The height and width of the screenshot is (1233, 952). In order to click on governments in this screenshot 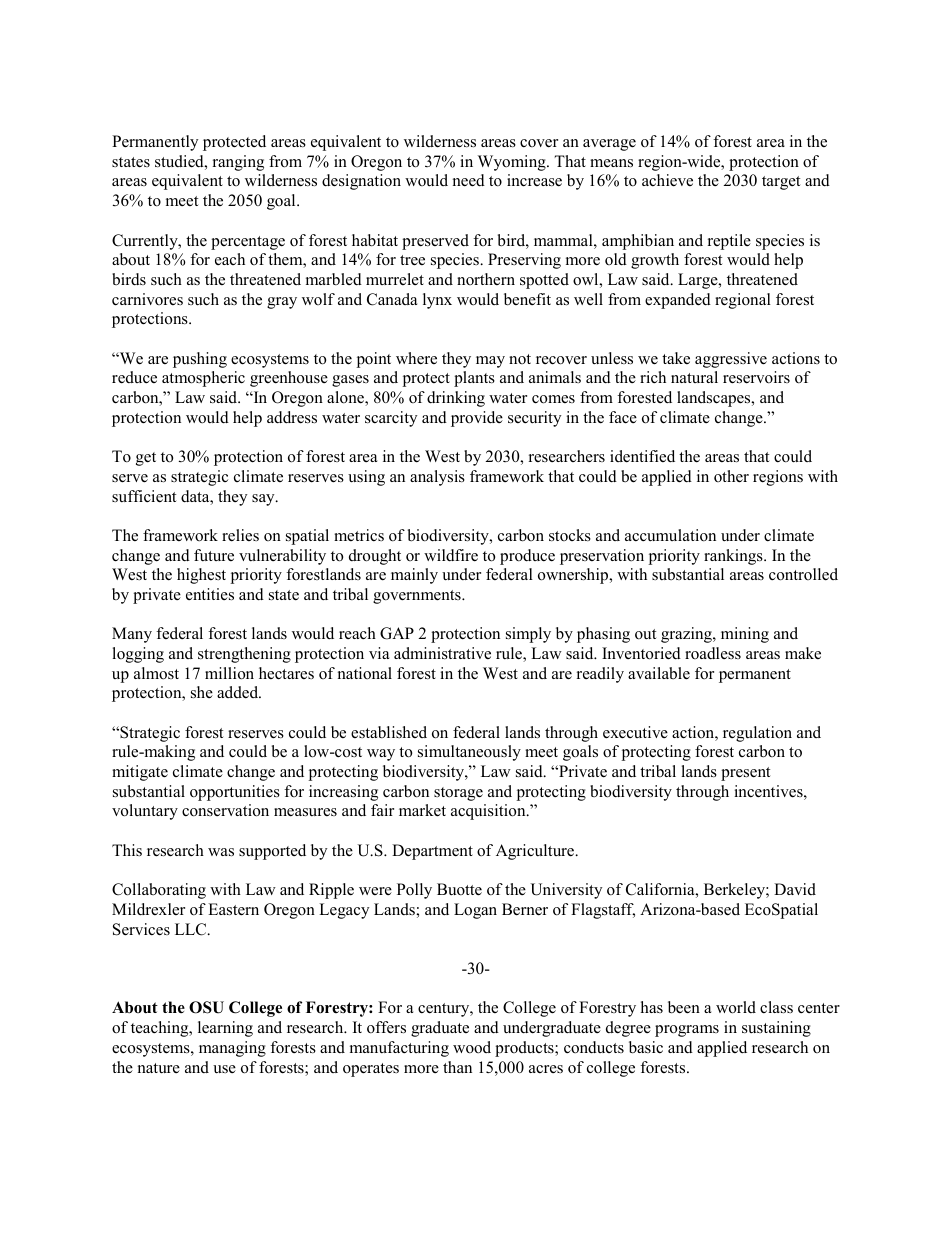, I will do `click(418, 597)`.
